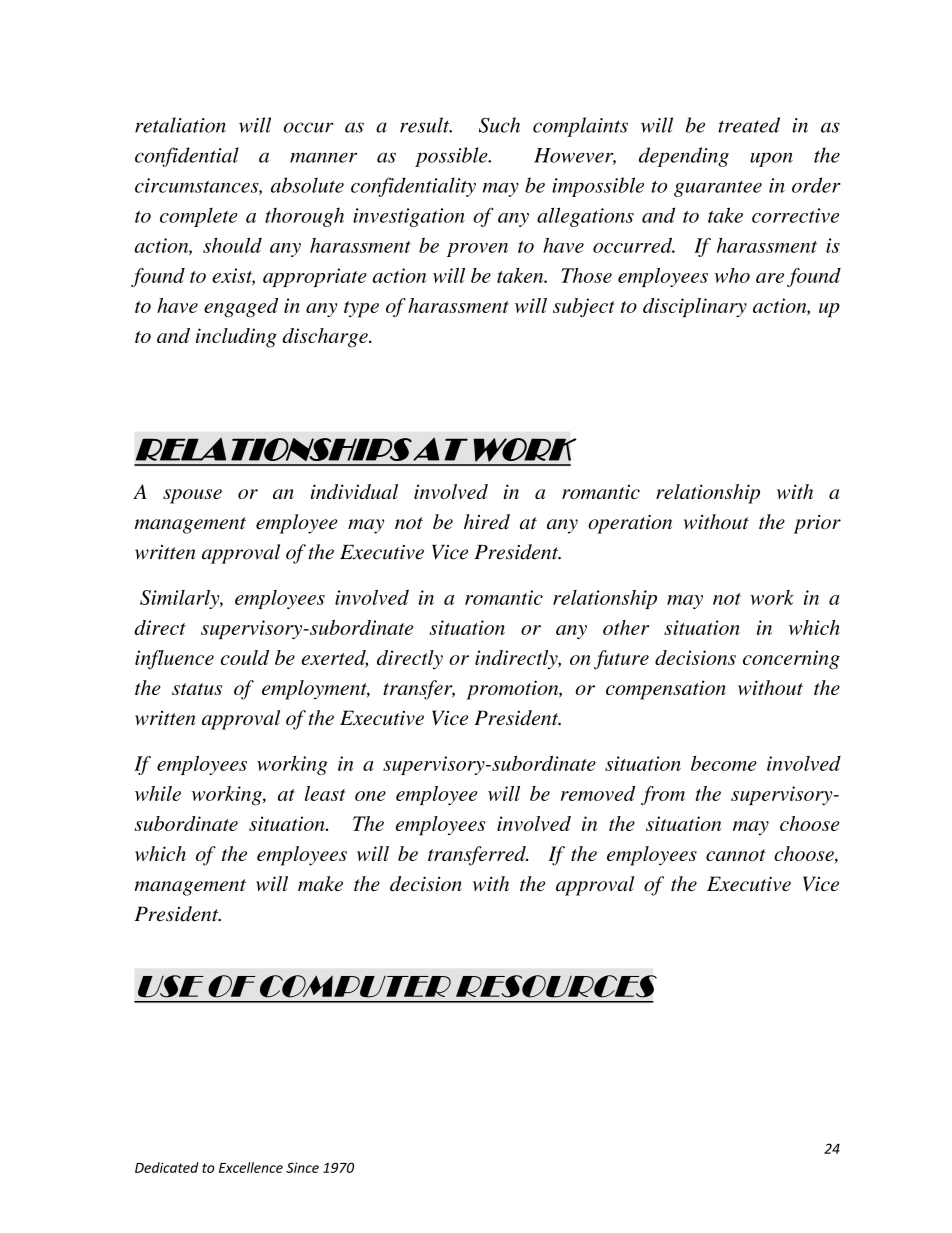 This screenshot has height=1233, width=952. I want to click on Such, so click(499, 125).
